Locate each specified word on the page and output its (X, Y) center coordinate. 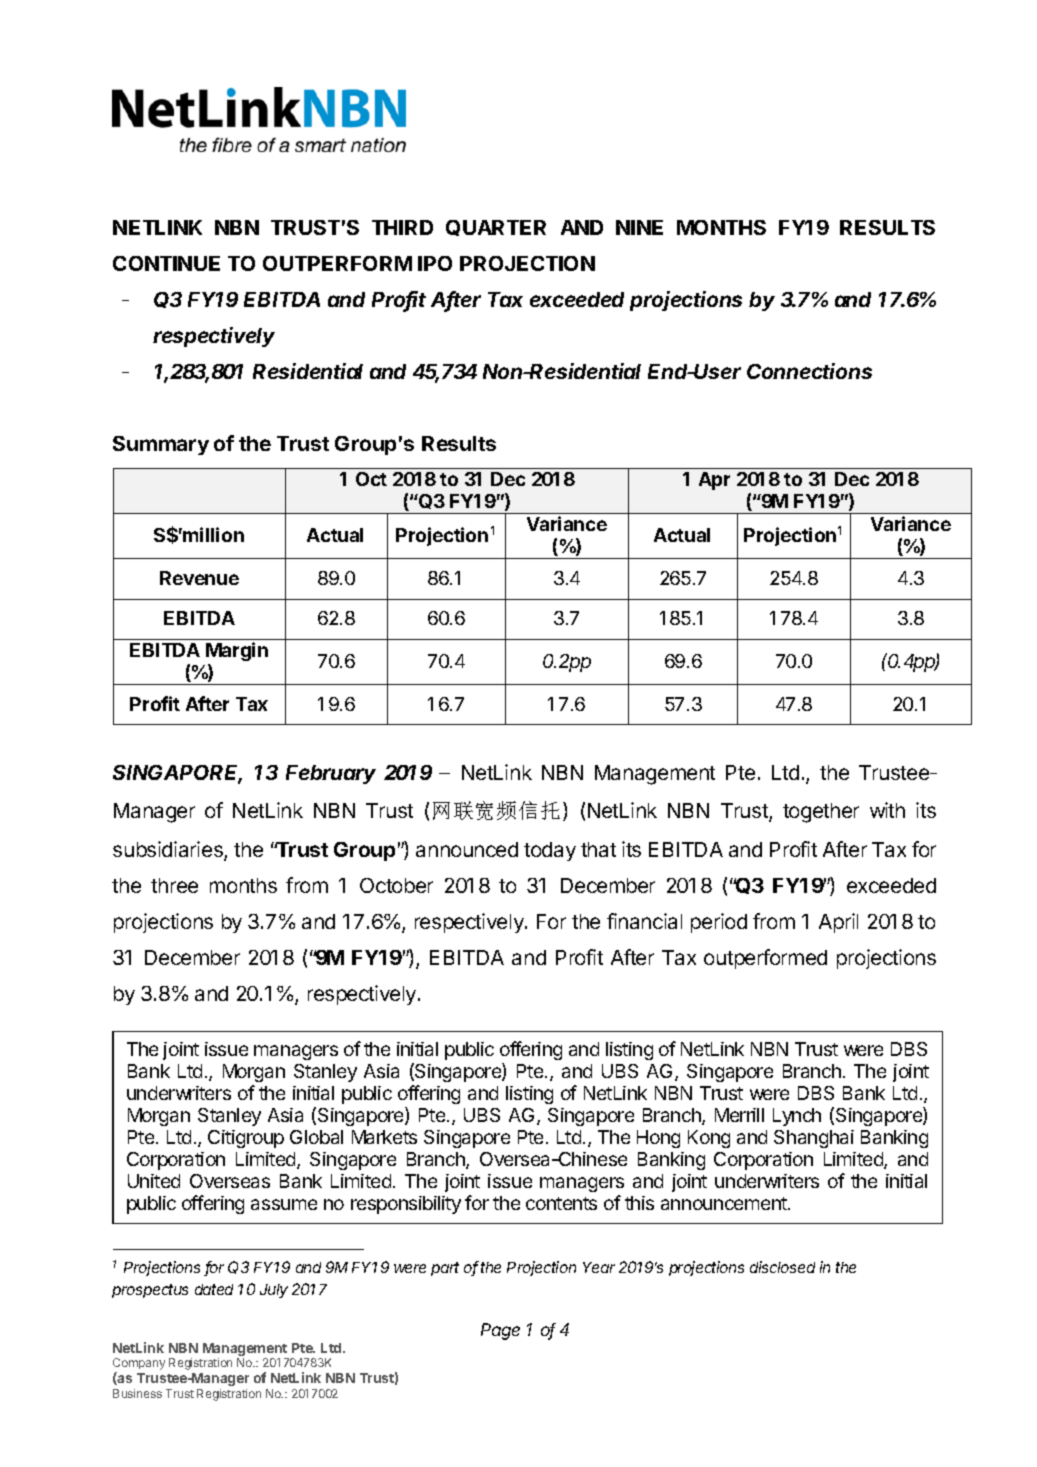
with (887, 810)
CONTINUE (166, 263)
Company (139, 1365)
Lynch (797, 1117)
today (550, 851)
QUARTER (496, 228)
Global (316, 1137)
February (331, 774)
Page (500, 1331)
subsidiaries (169, 850)
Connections (809, 371)
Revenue (199, 578)
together (821, 813)
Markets (384, 1137)
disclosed (782, 1267)
